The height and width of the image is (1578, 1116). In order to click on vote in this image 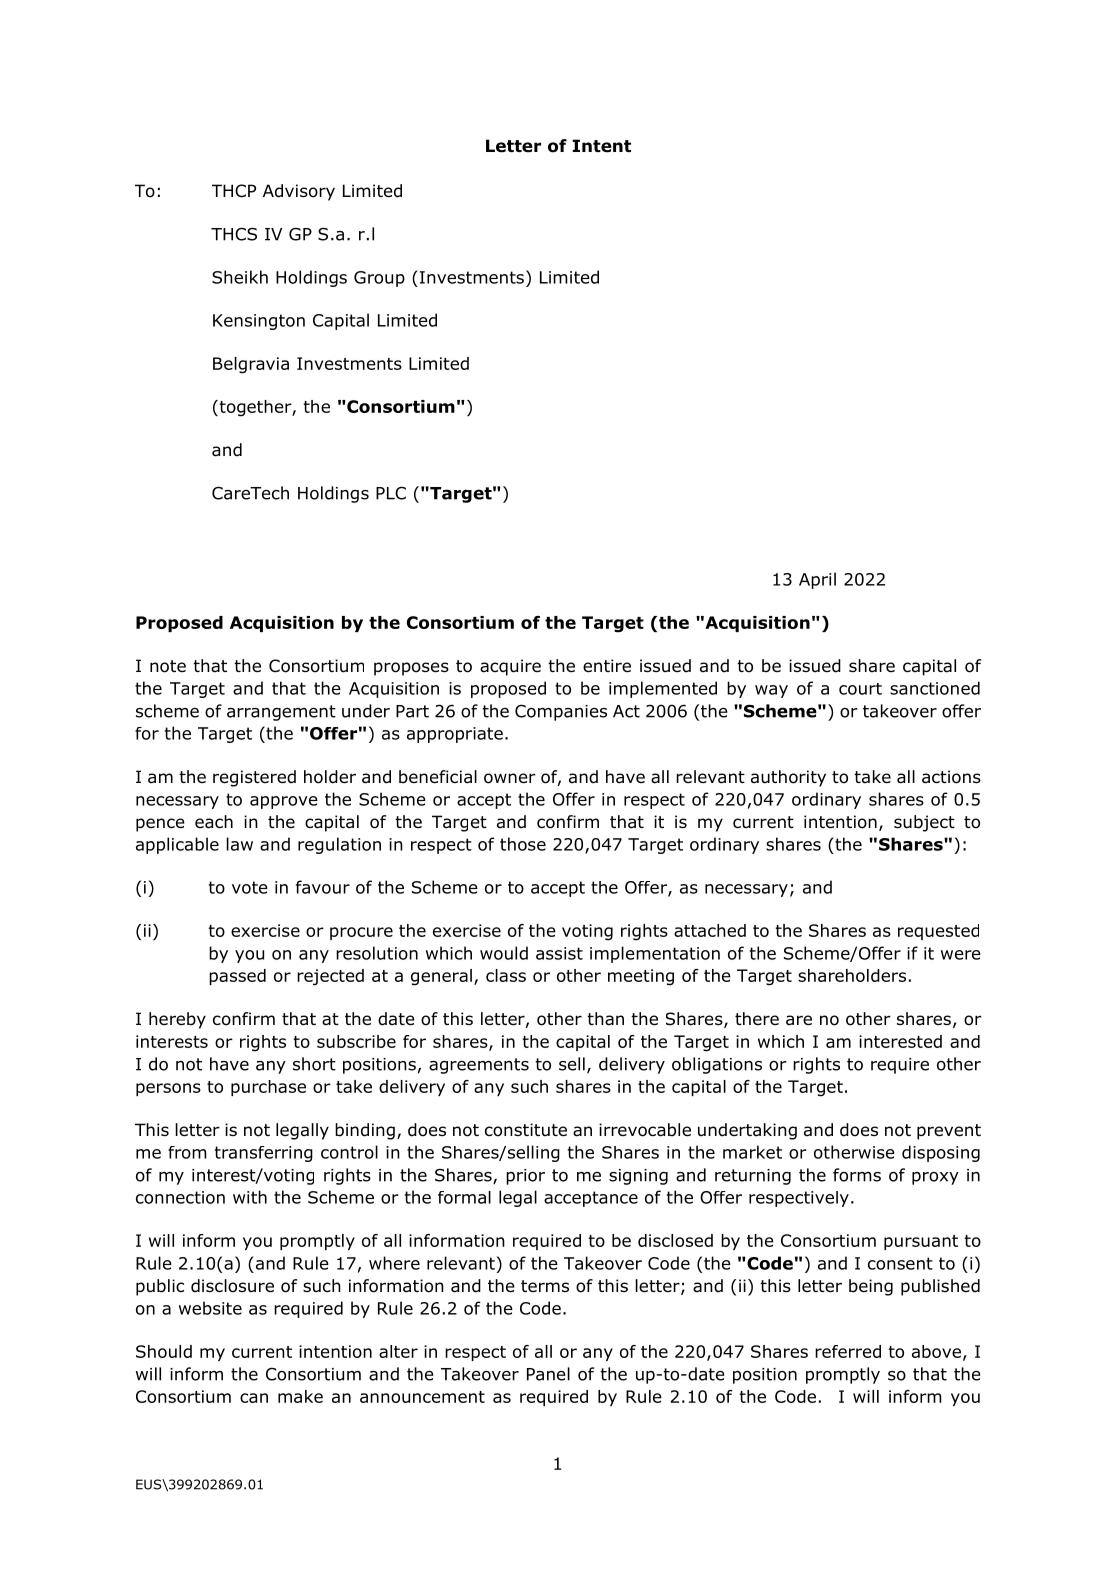, I will do `click(250, 887)`.
